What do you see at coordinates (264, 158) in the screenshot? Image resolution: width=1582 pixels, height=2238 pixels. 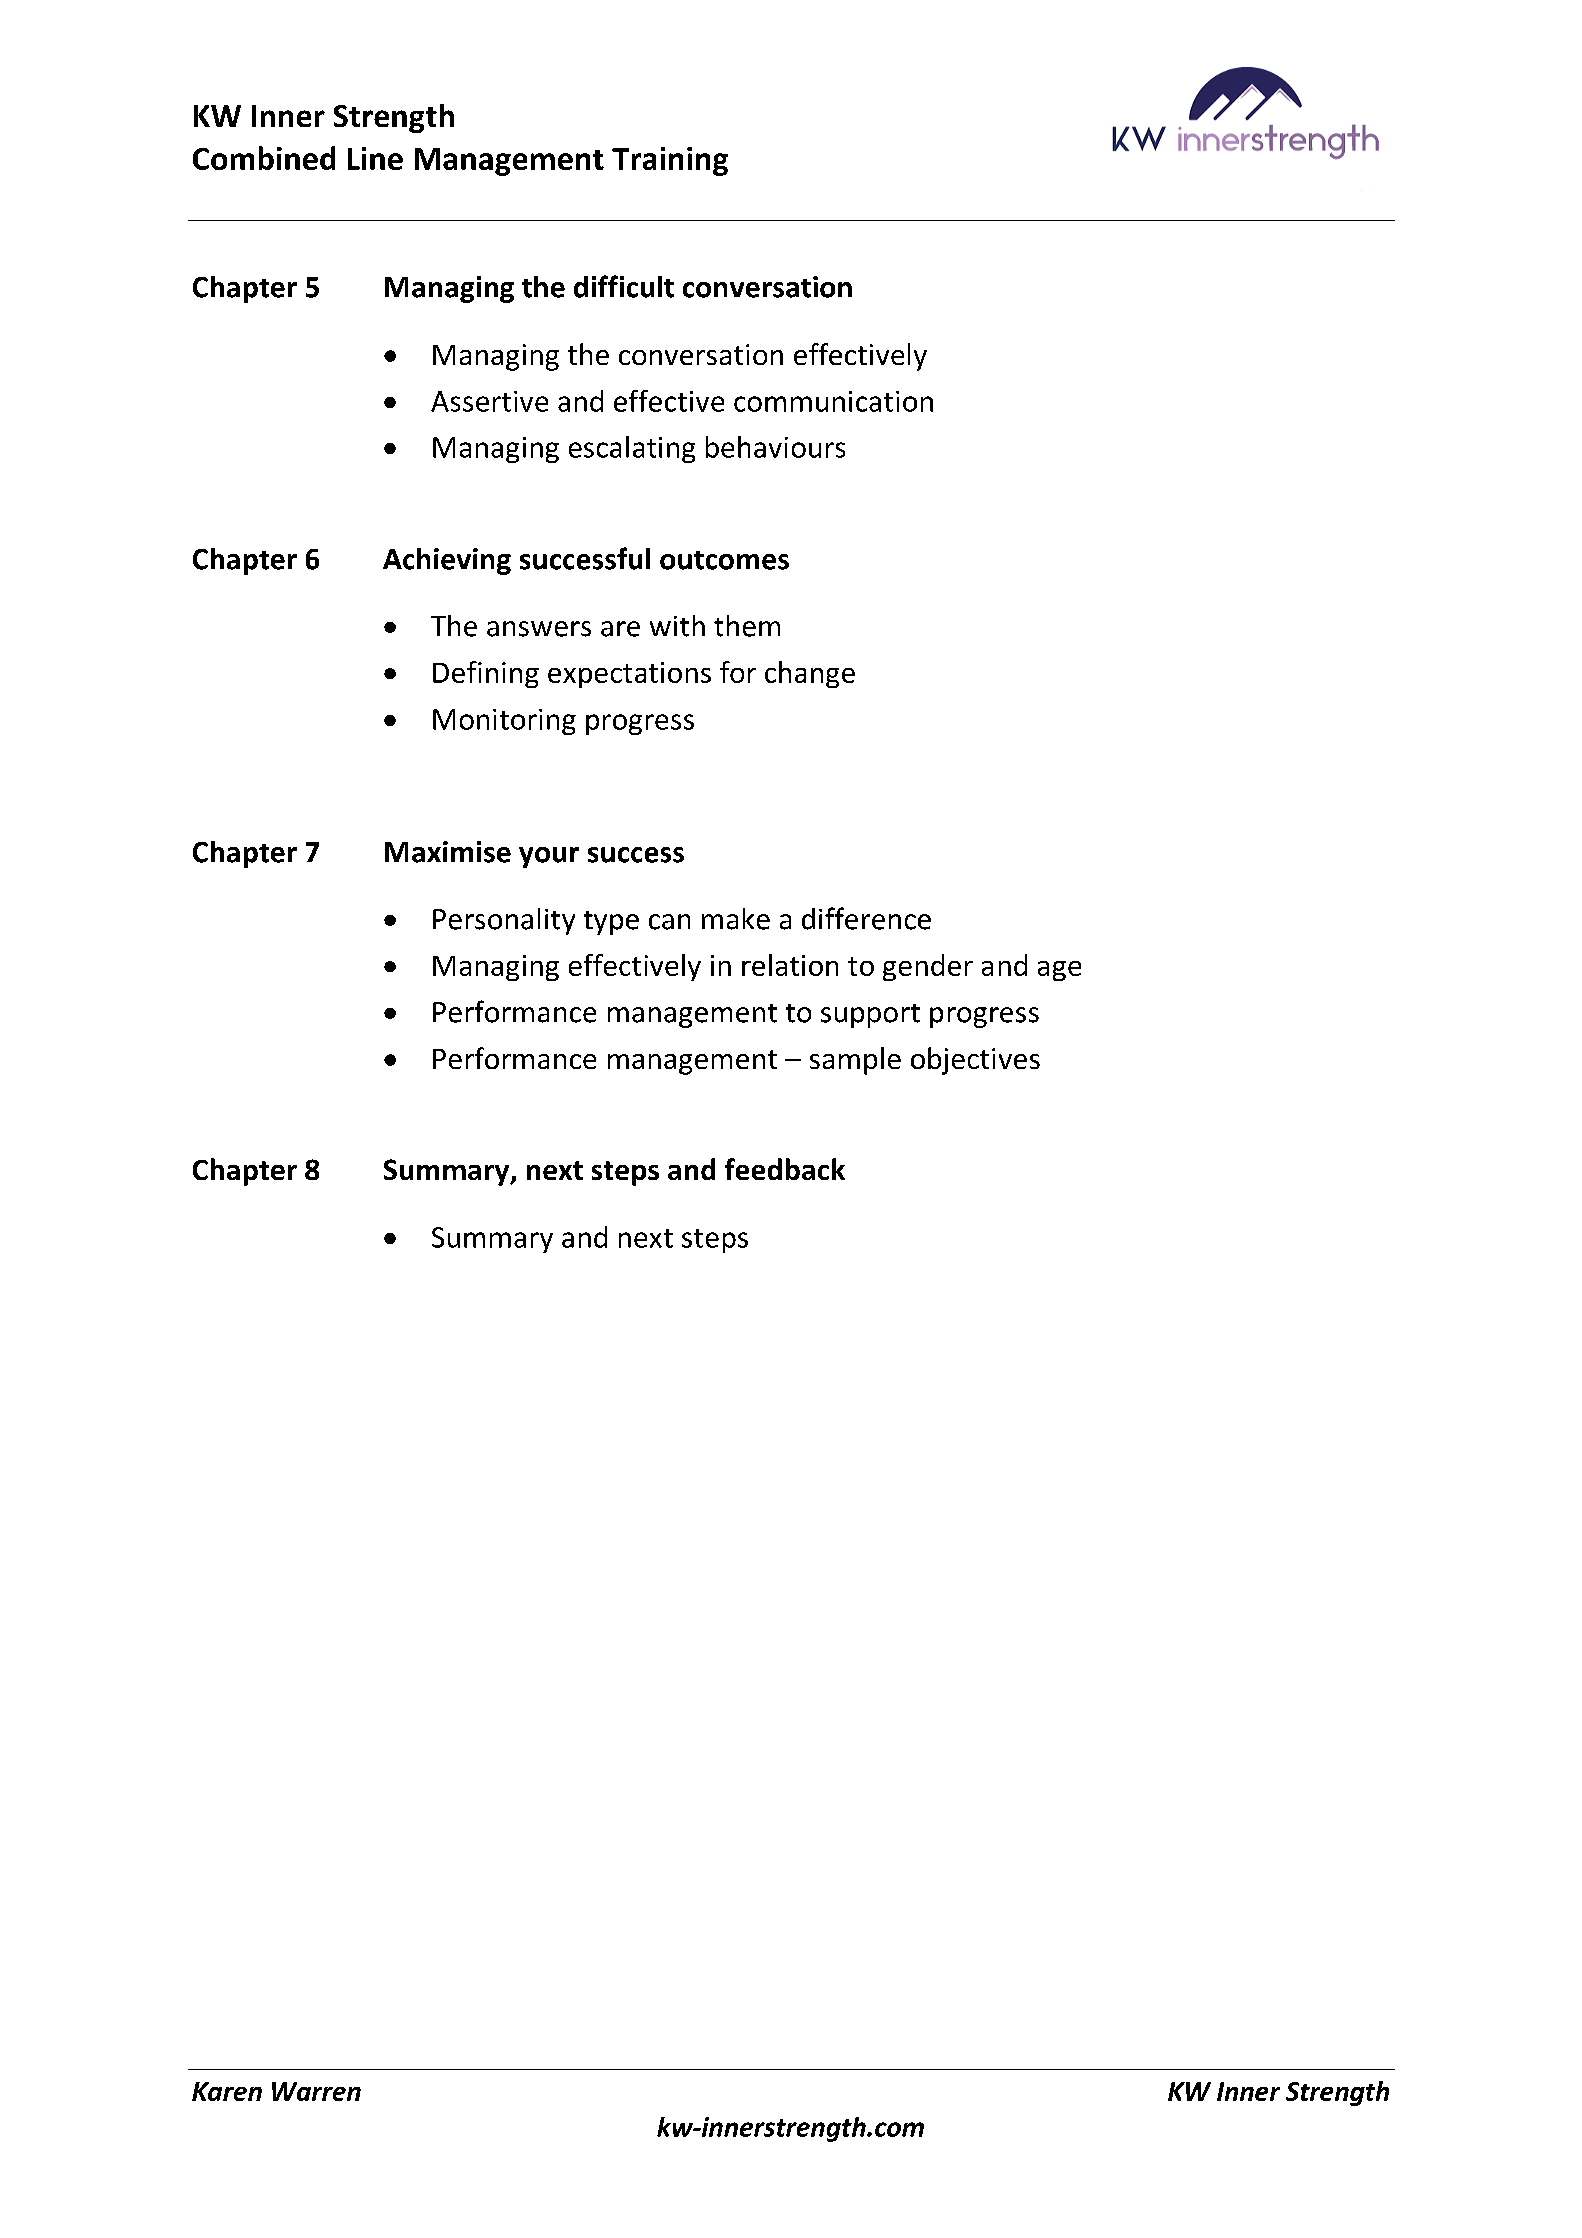 I see `Combined` at bounding box center [264, 158].
